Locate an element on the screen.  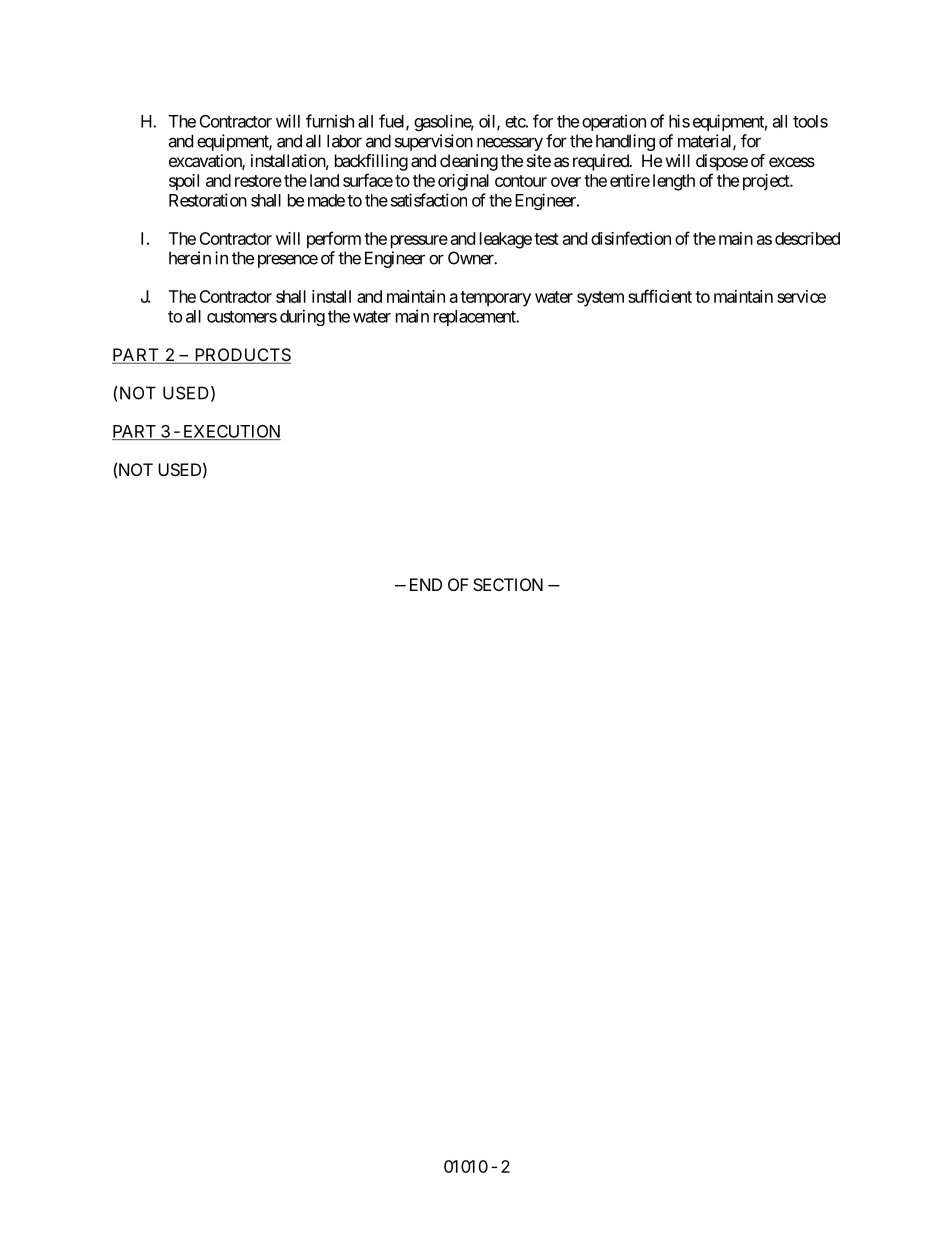
temporary is located at coordinates (495, 299).
